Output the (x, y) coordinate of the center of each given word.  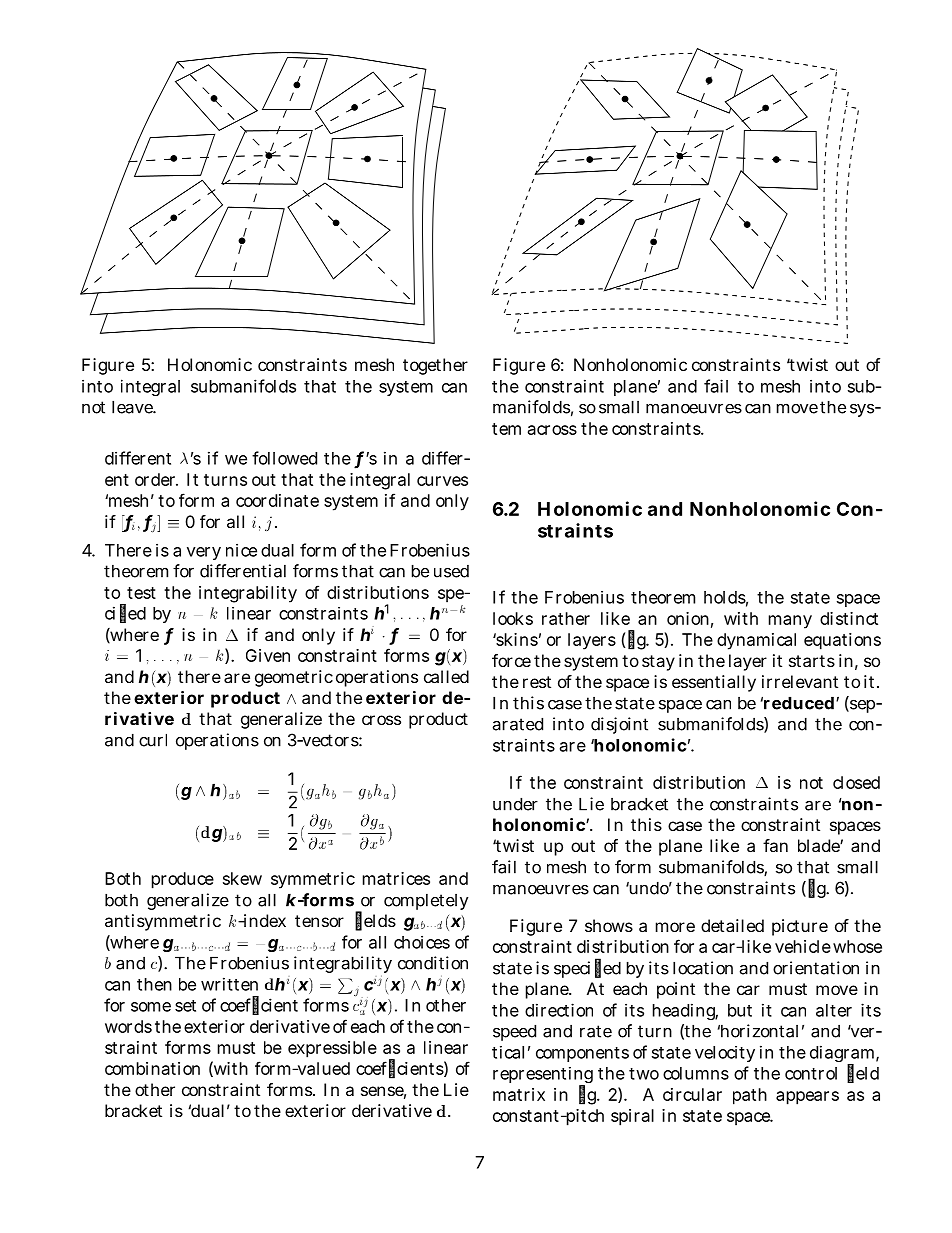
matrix (519, 1094)
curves (442, 481)
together (435, 366)
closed (856, 782)
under (515, 804)
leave (133, 407)
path (750, 1096)
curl (153, 740)
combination (152, 1068)
